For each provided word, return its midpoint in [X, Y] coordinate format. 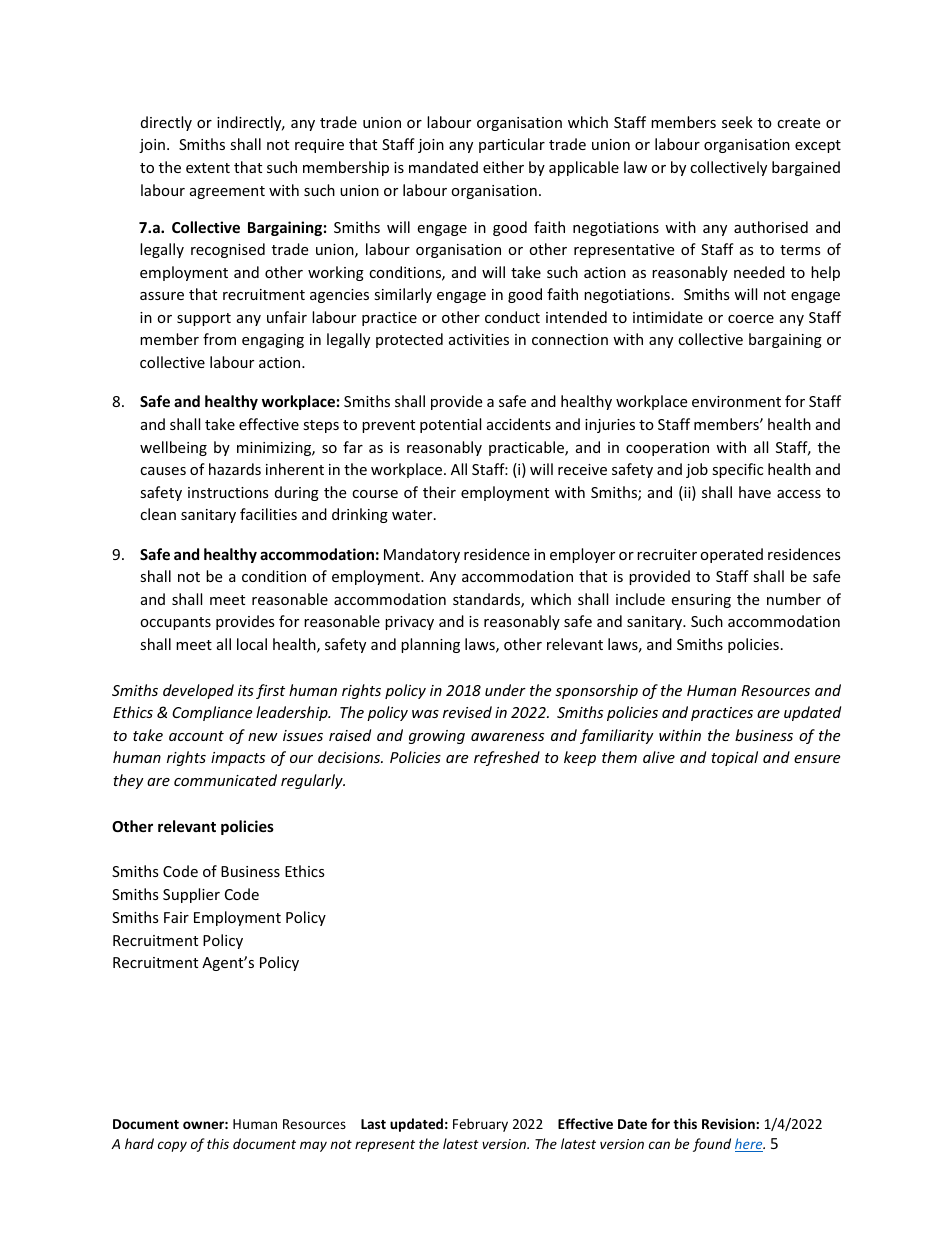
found [712, 1145]
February [480, 1125]
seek [737, 122]
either [503, 167]
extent [208, 168]
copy [172, 1146]
